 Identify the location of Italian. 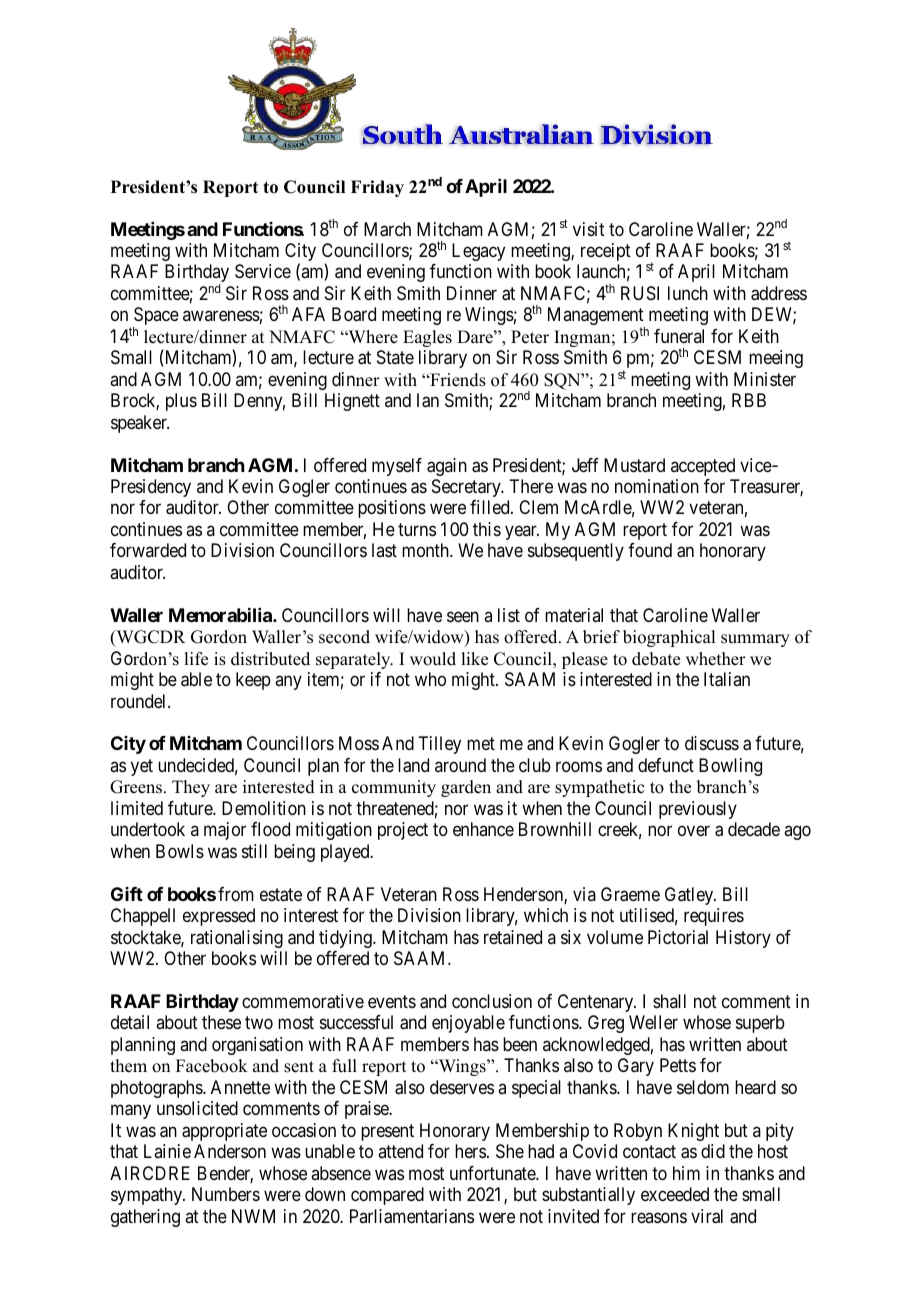
(727, 679).
